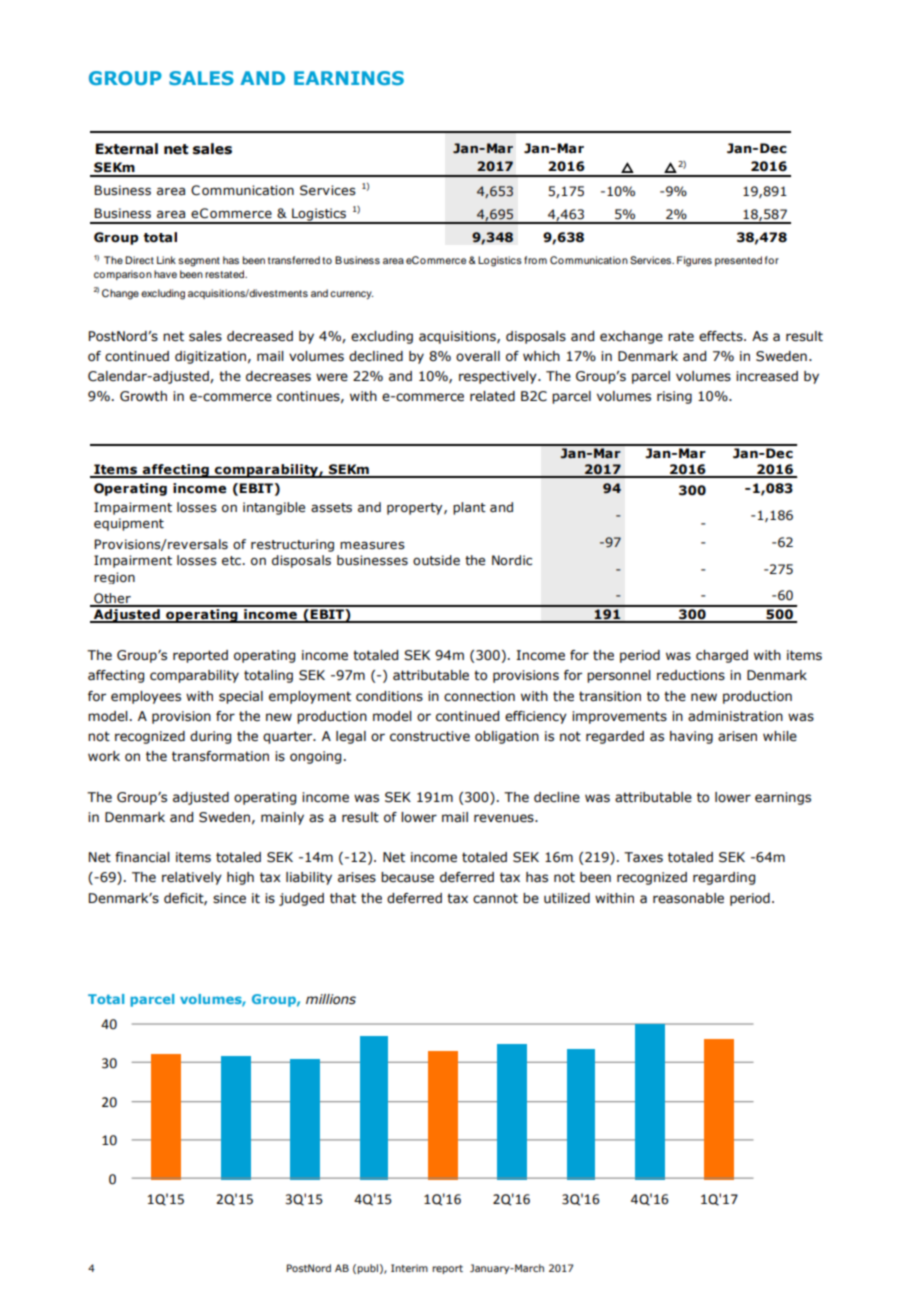 The image size is (924, 1308). What do you see at coordinates (146, 697) in the screenshot?
I see `employees` at bounding box center [146, 697].
